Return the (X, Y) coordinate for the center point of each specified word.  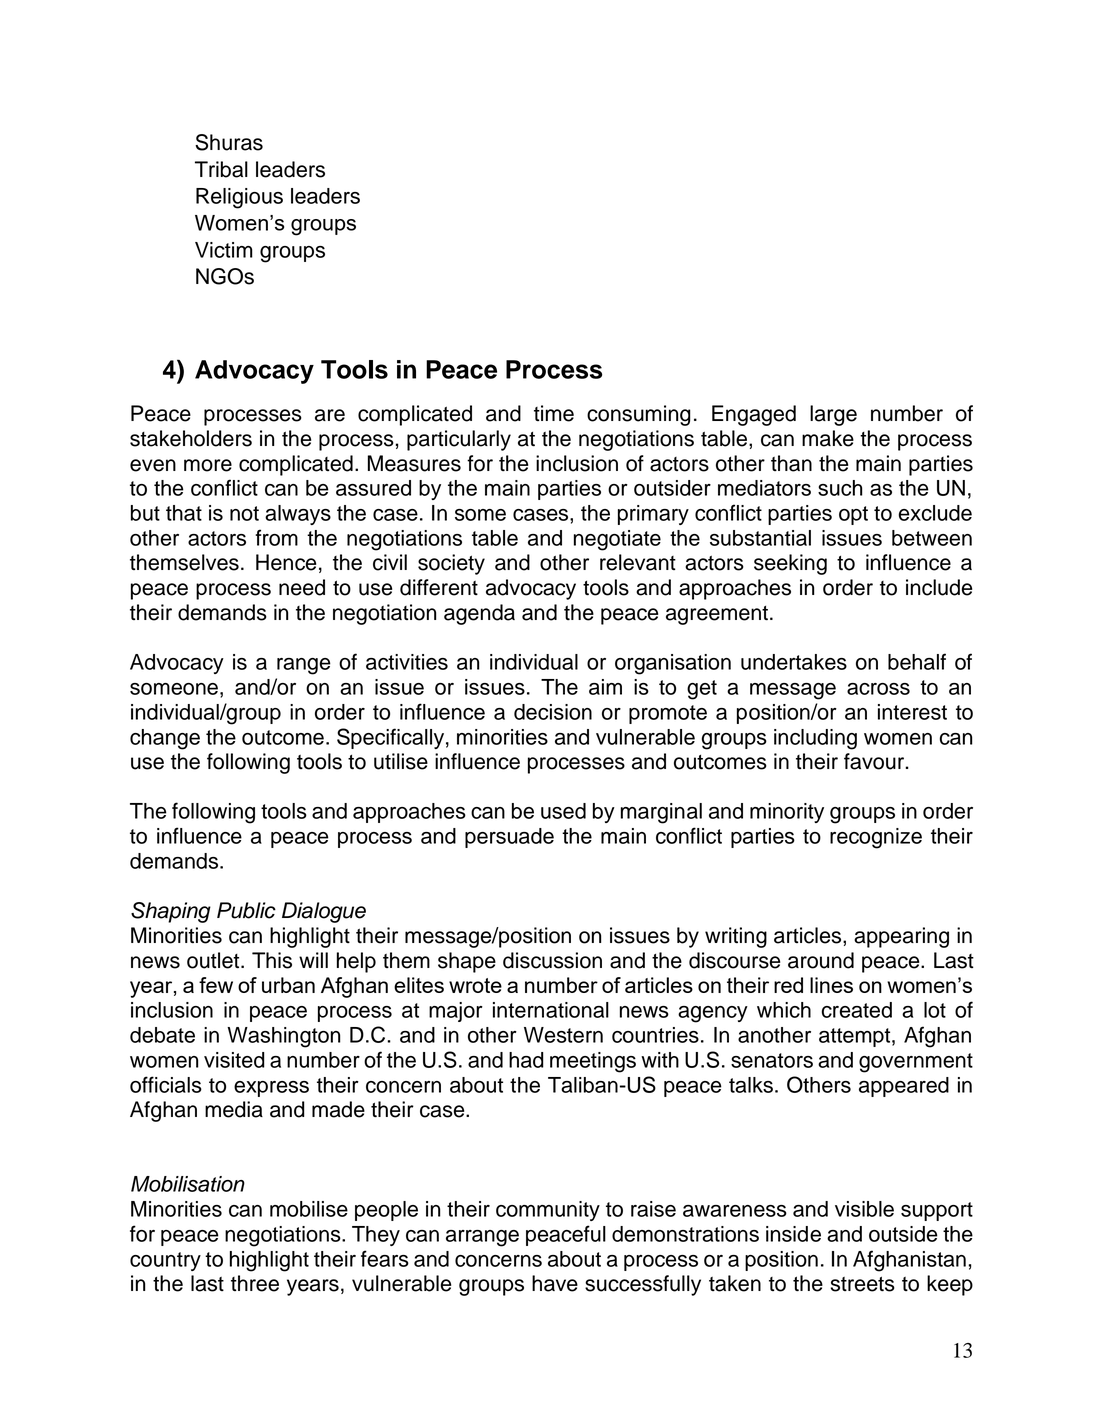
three (255, 1283)
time (554, 413)
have (555, 1283)
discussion (552, 960)
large (833, 415)
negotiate (617, 540)
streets (863, 1284)
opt (853, 515)
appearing (901, 937)
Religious (239, 198)
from (276, 537)
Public (246, 910)
